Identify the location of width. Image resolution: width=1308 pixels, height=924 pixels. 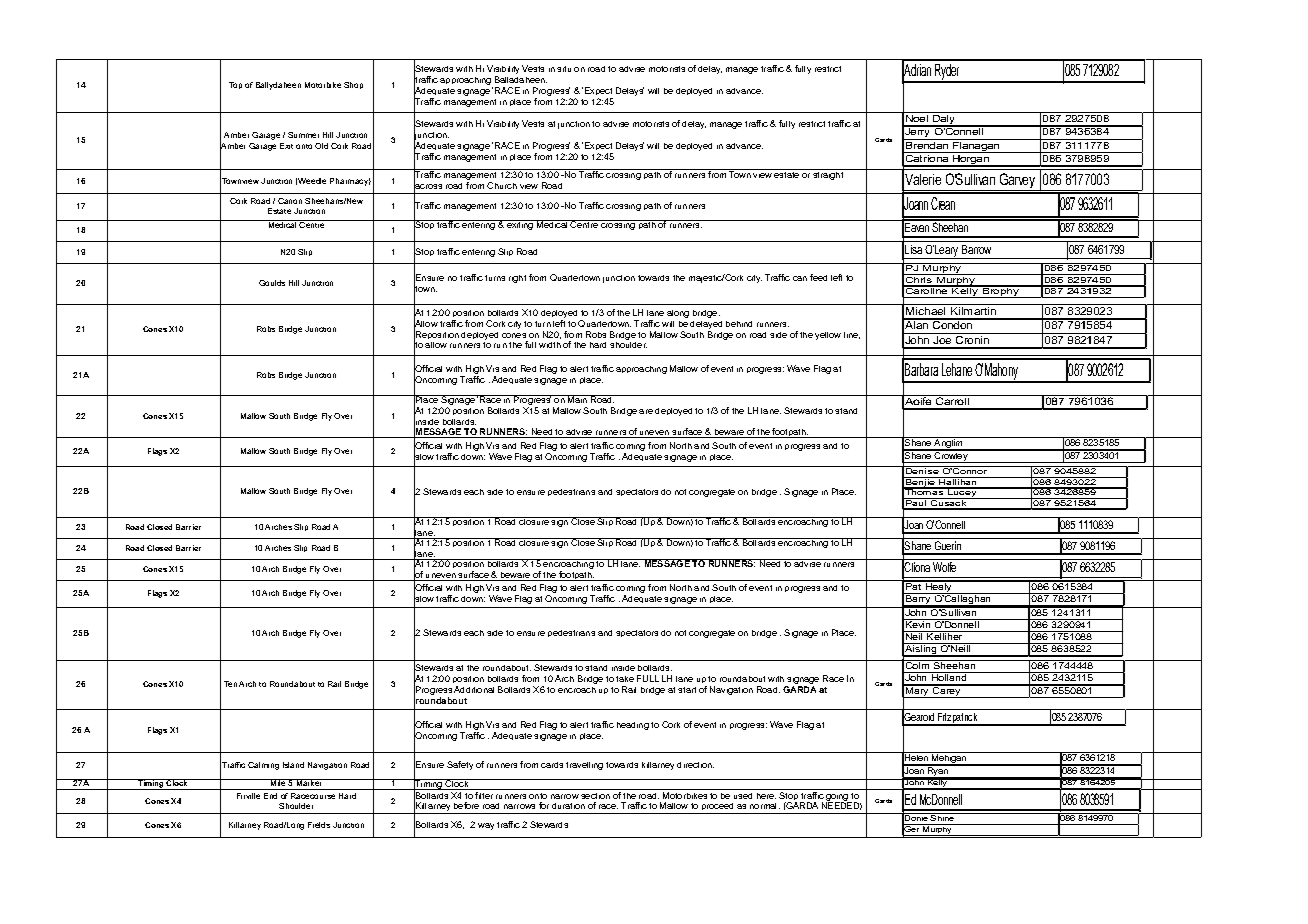
(550, 345).
